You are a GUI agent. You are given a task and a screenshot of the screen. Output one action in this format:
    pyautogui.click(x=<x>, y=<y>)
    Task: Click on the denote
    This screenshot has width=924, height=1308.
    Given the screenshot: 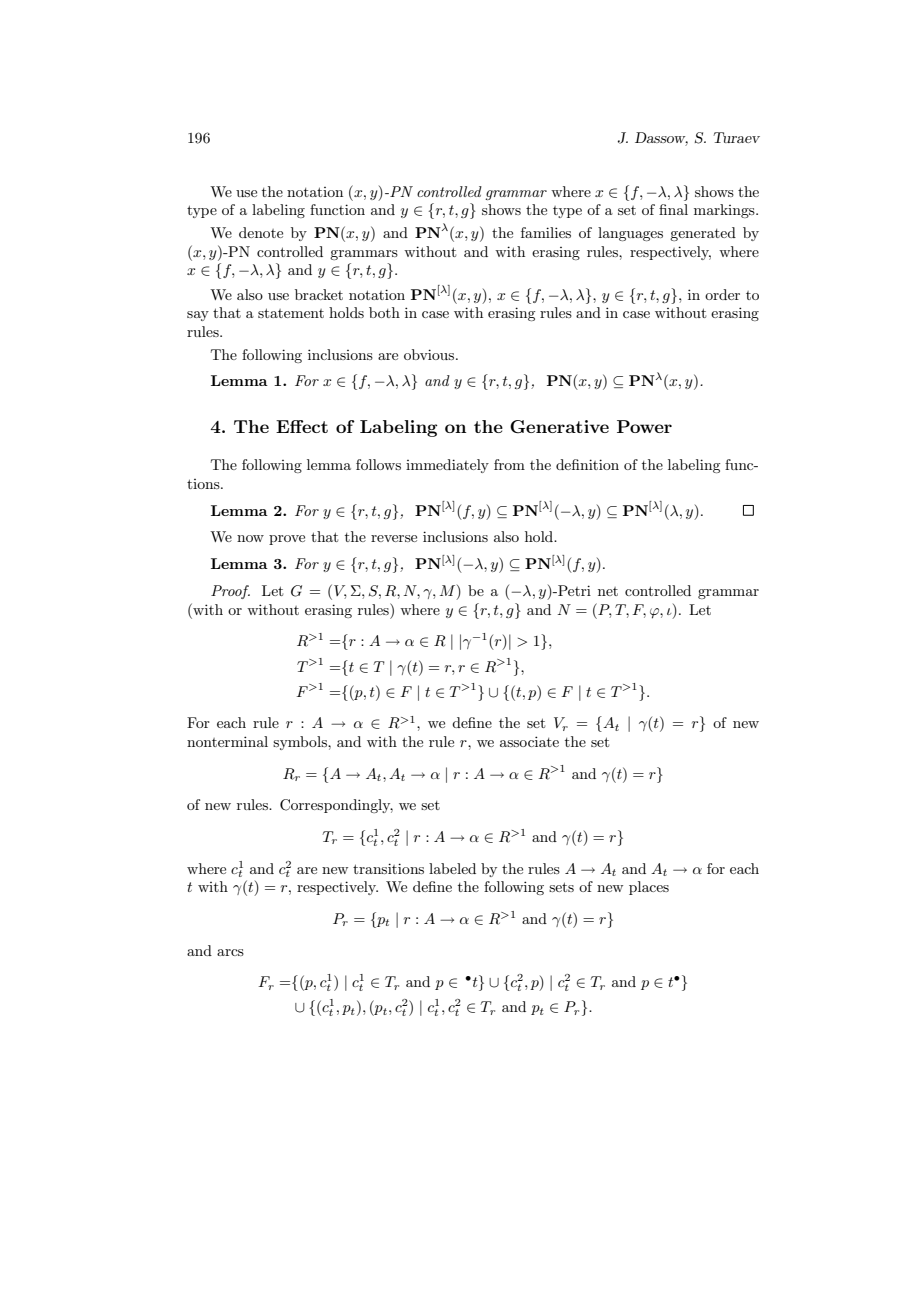 What is the action you would take?
    pyautogui.click(x=261, y=232)
